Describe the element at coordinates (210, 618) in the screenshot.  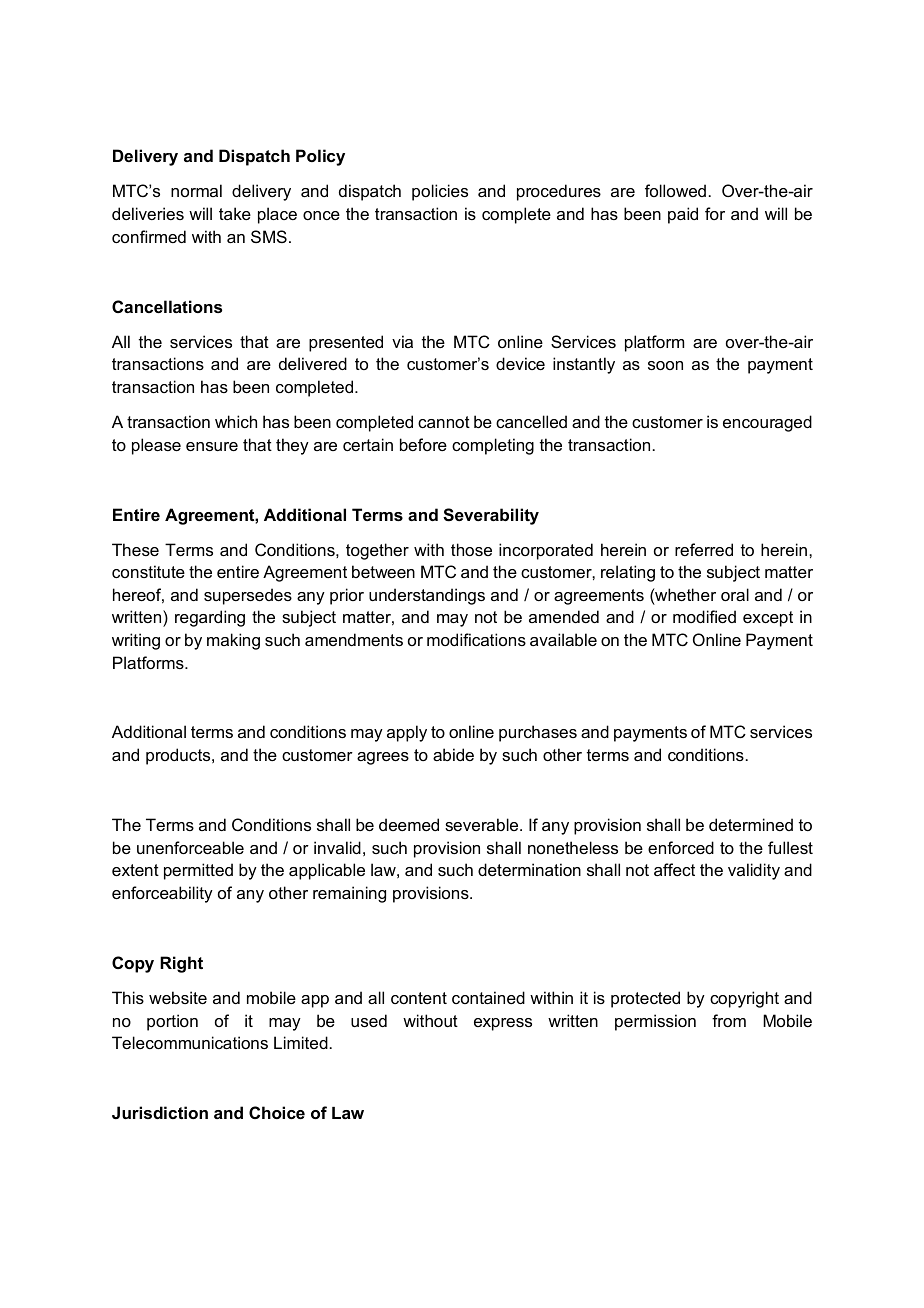
I see `regarding` at that location.
